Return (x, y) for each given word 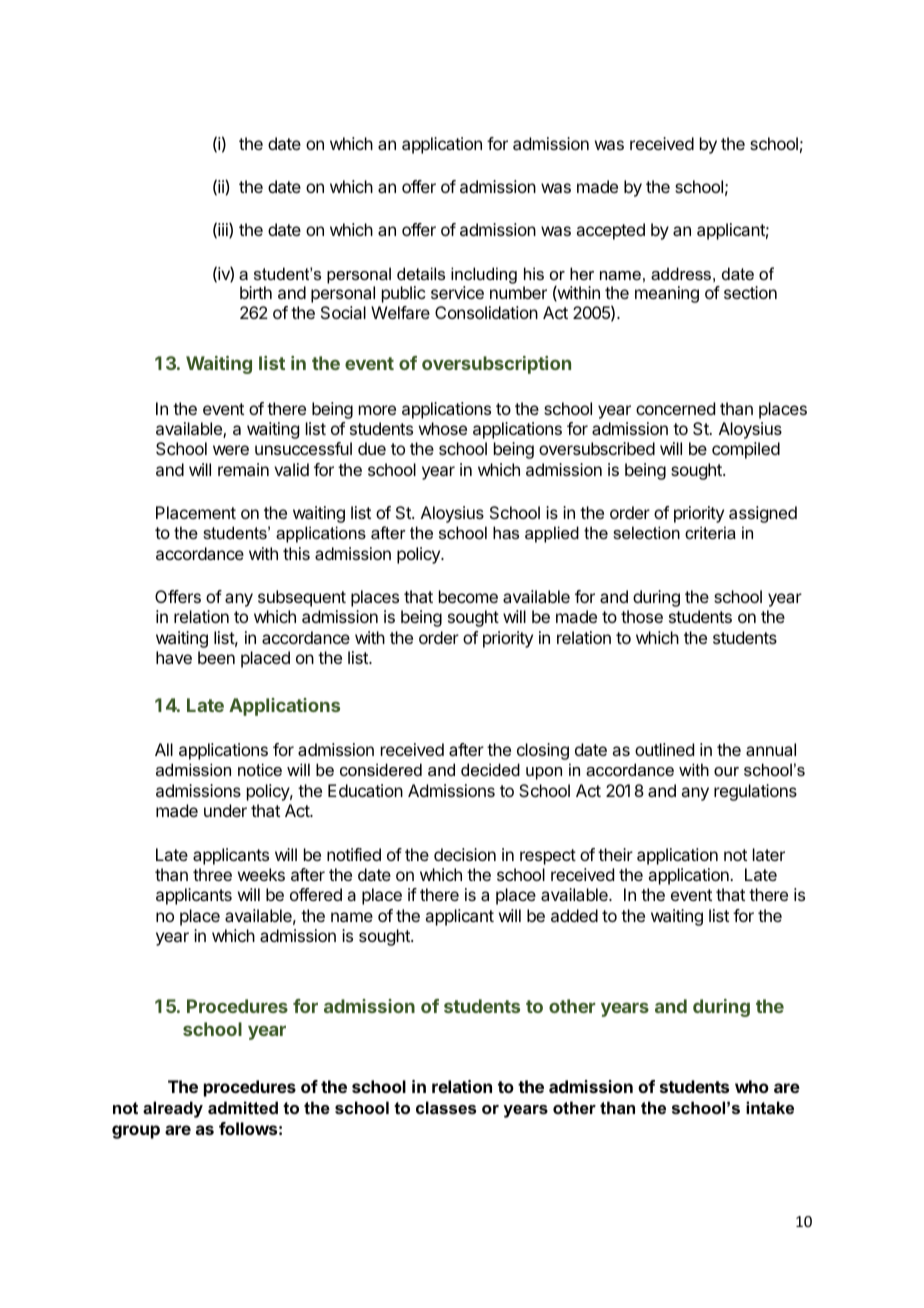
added (574, 915)
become (468, 596)
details (421, 273)
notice (260, 769)
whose (443, 428)
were (231, 450)
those (642, 616)
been (216, 657)
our (726, 771)
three (212, 874)
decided (490, 769)
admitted (243, 1107)
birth (256, 292)
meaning (667, 294)
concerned (675, 408)
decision (465, 854)
